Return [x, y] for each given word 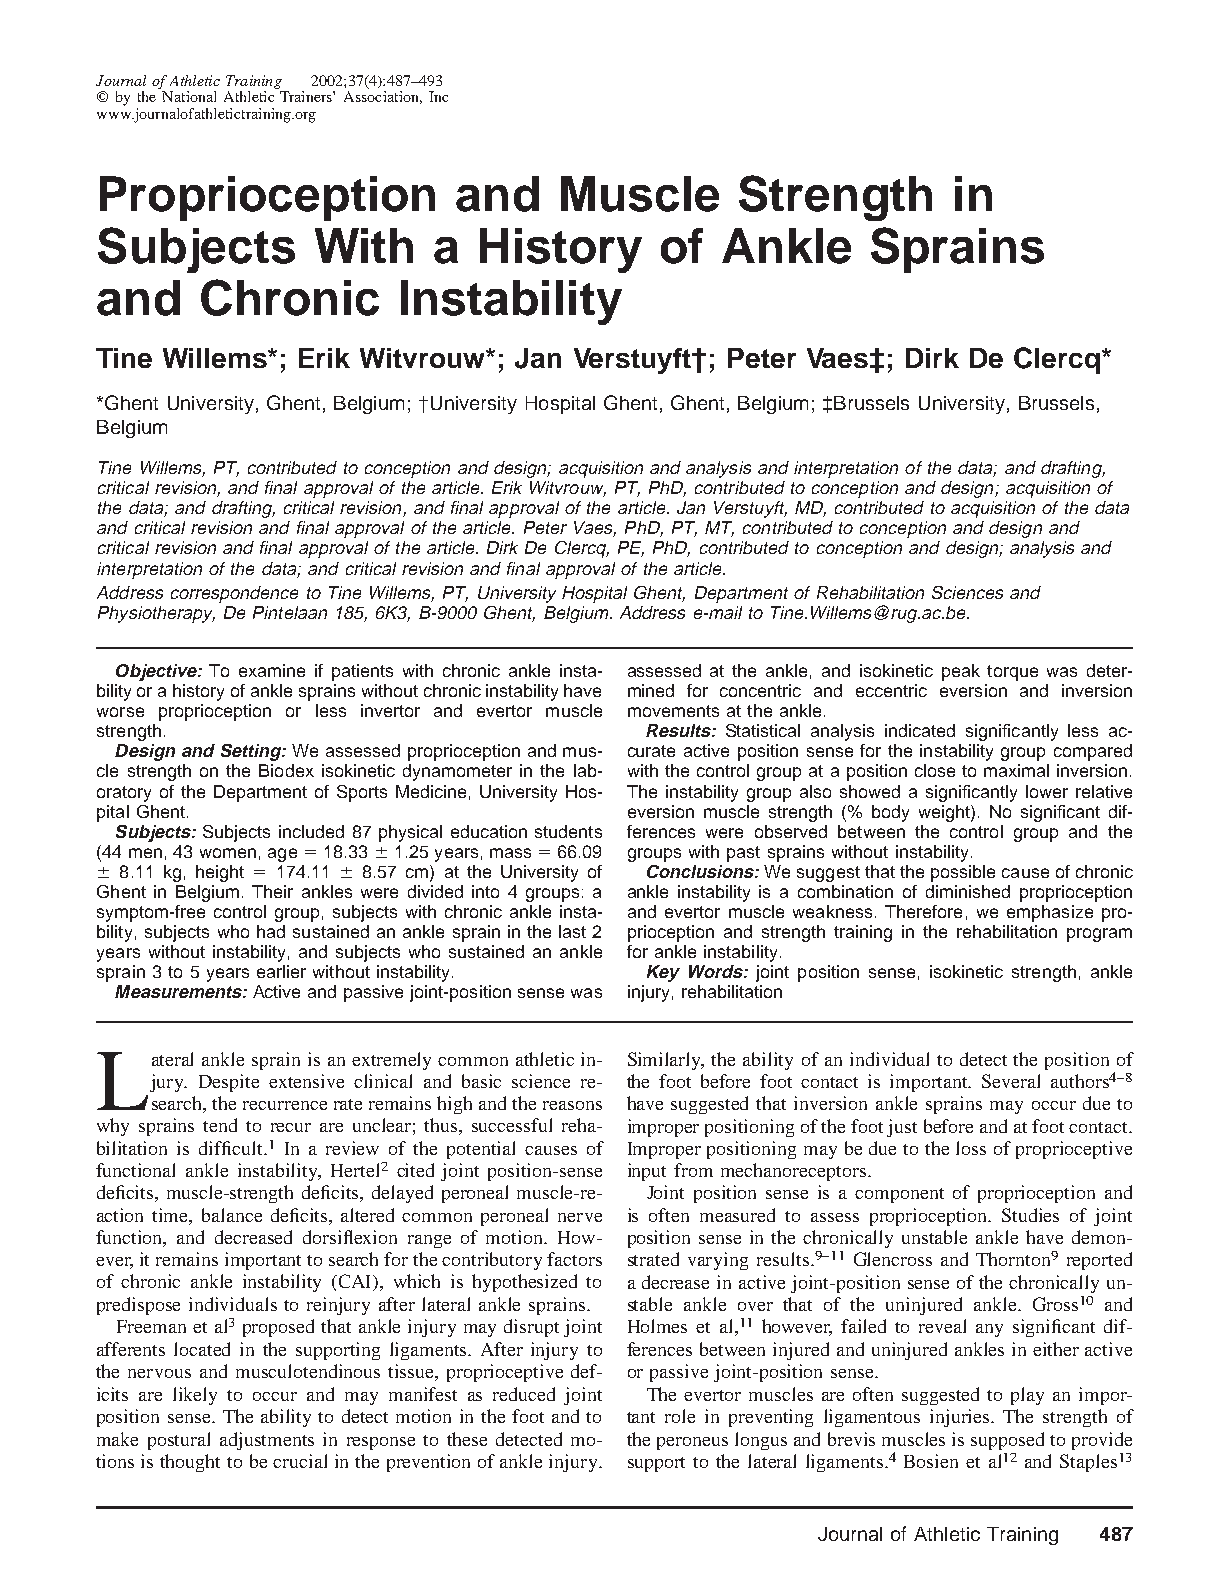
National [189, 96]
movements [673, 711]
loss [971, 1148]
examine [272, 670]
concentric [760, 690]
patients [362, 672]
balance [232, 1215]
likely [195, 1396]
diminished [968, 891]
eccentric [891, 690]
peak [961, 672]
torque [1012, 673]
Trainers [307, 96]
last [572, 931]
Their [272, 891]
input [647, 1172]
